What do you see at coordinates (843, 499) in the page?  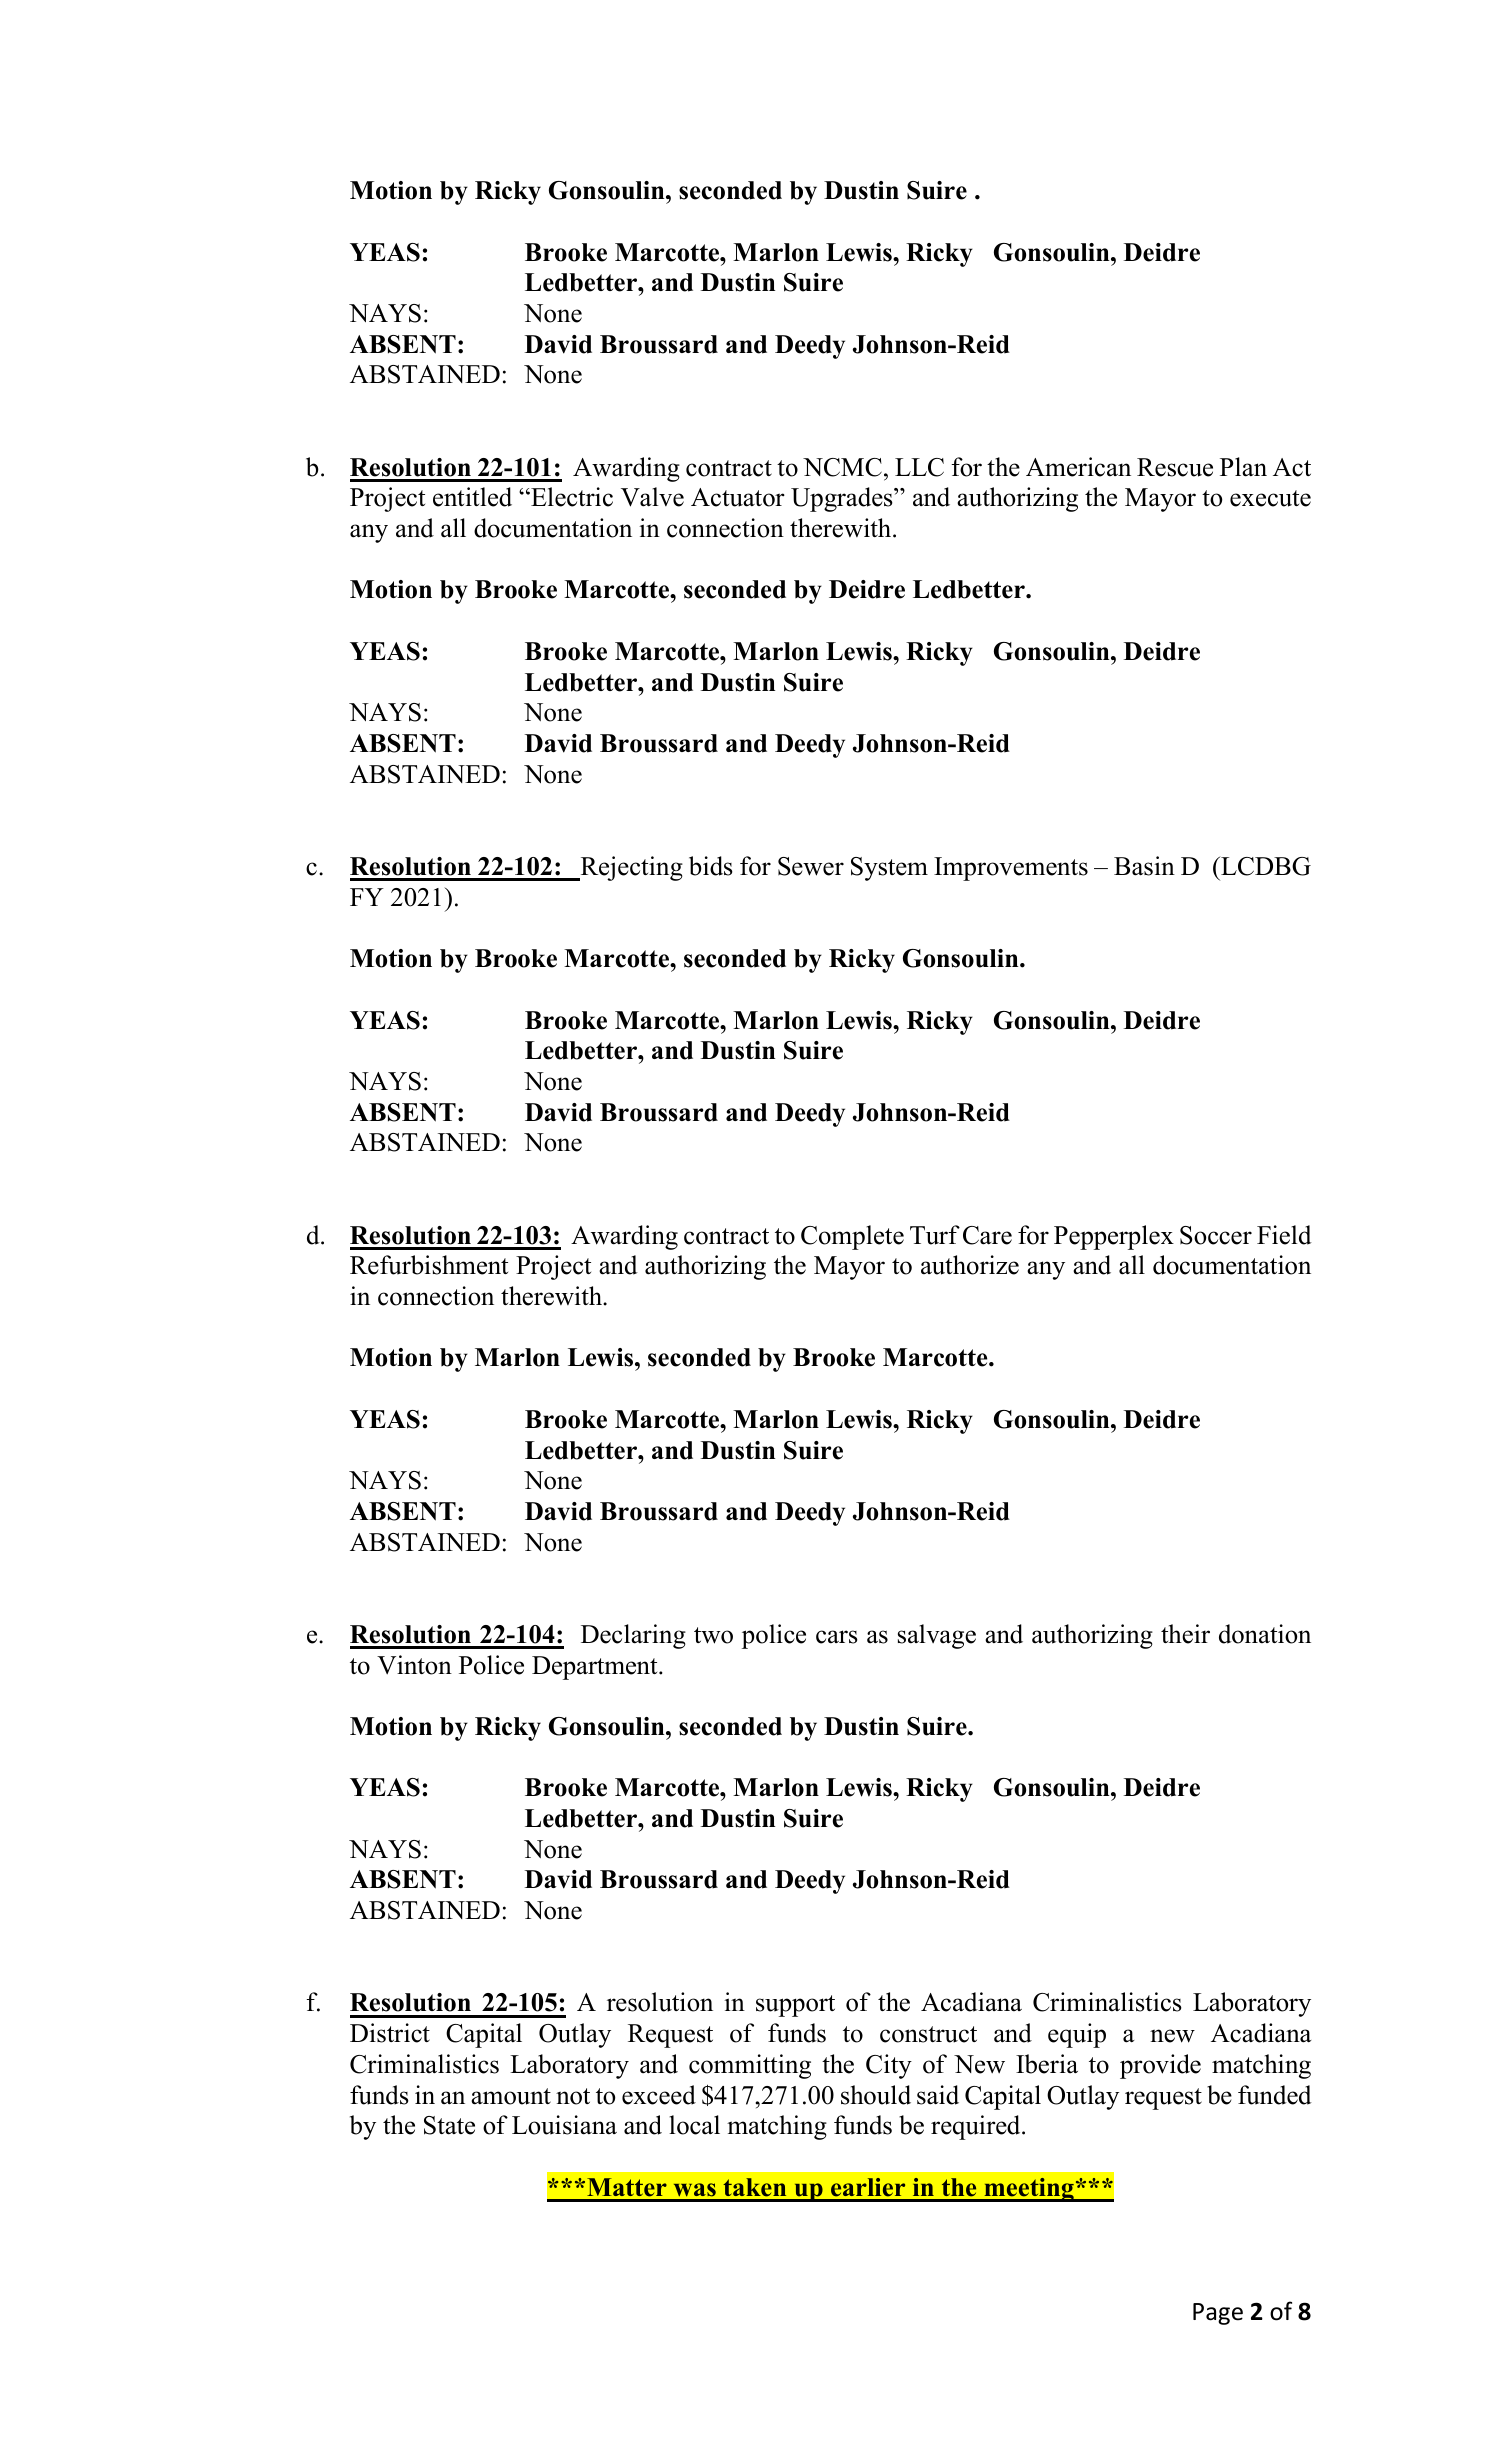 I see `Upgrades` at bounding box center [843, 499].
